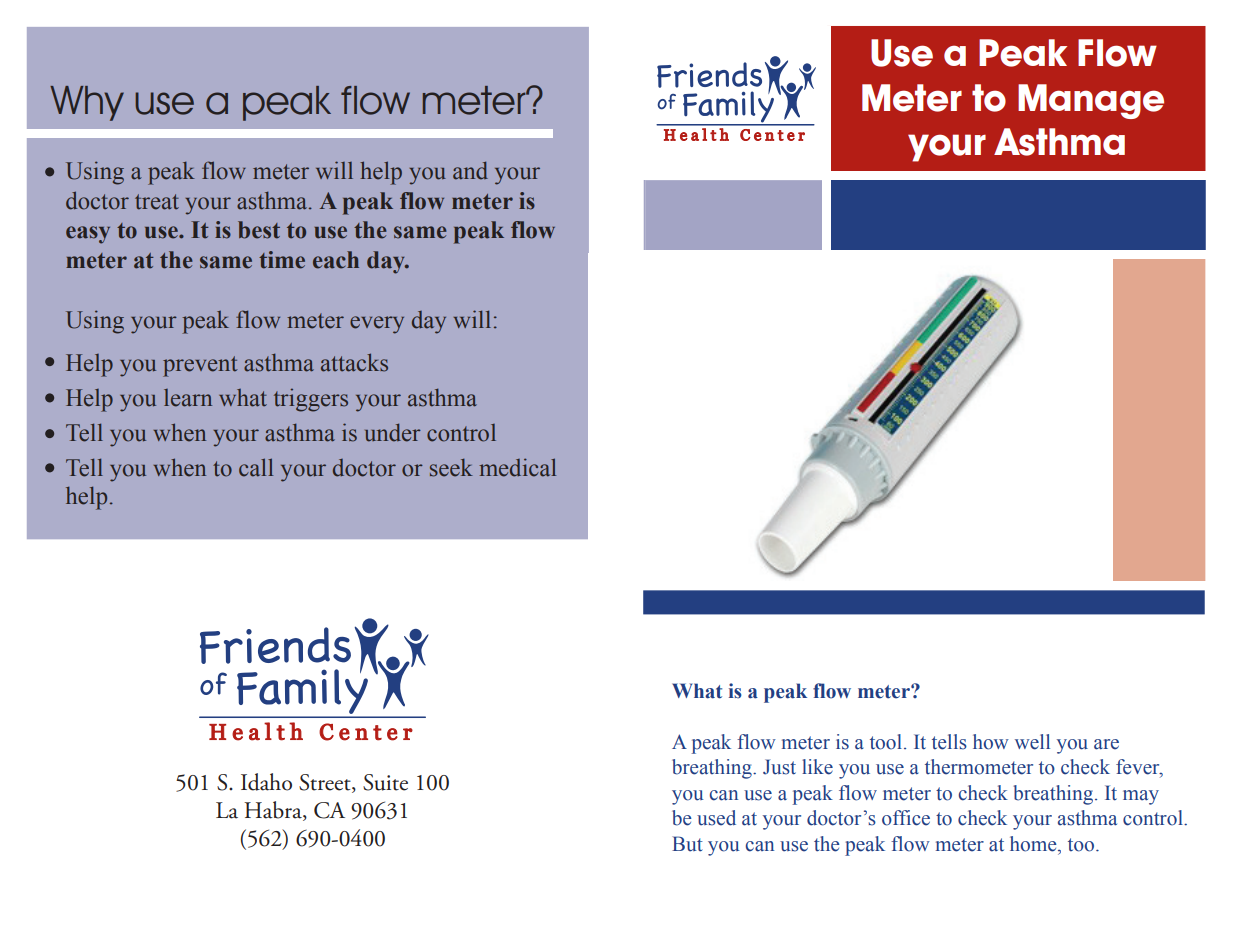 This screenshot has width=1233, height=952. I want to click on Manage, so click(1091, 101).
